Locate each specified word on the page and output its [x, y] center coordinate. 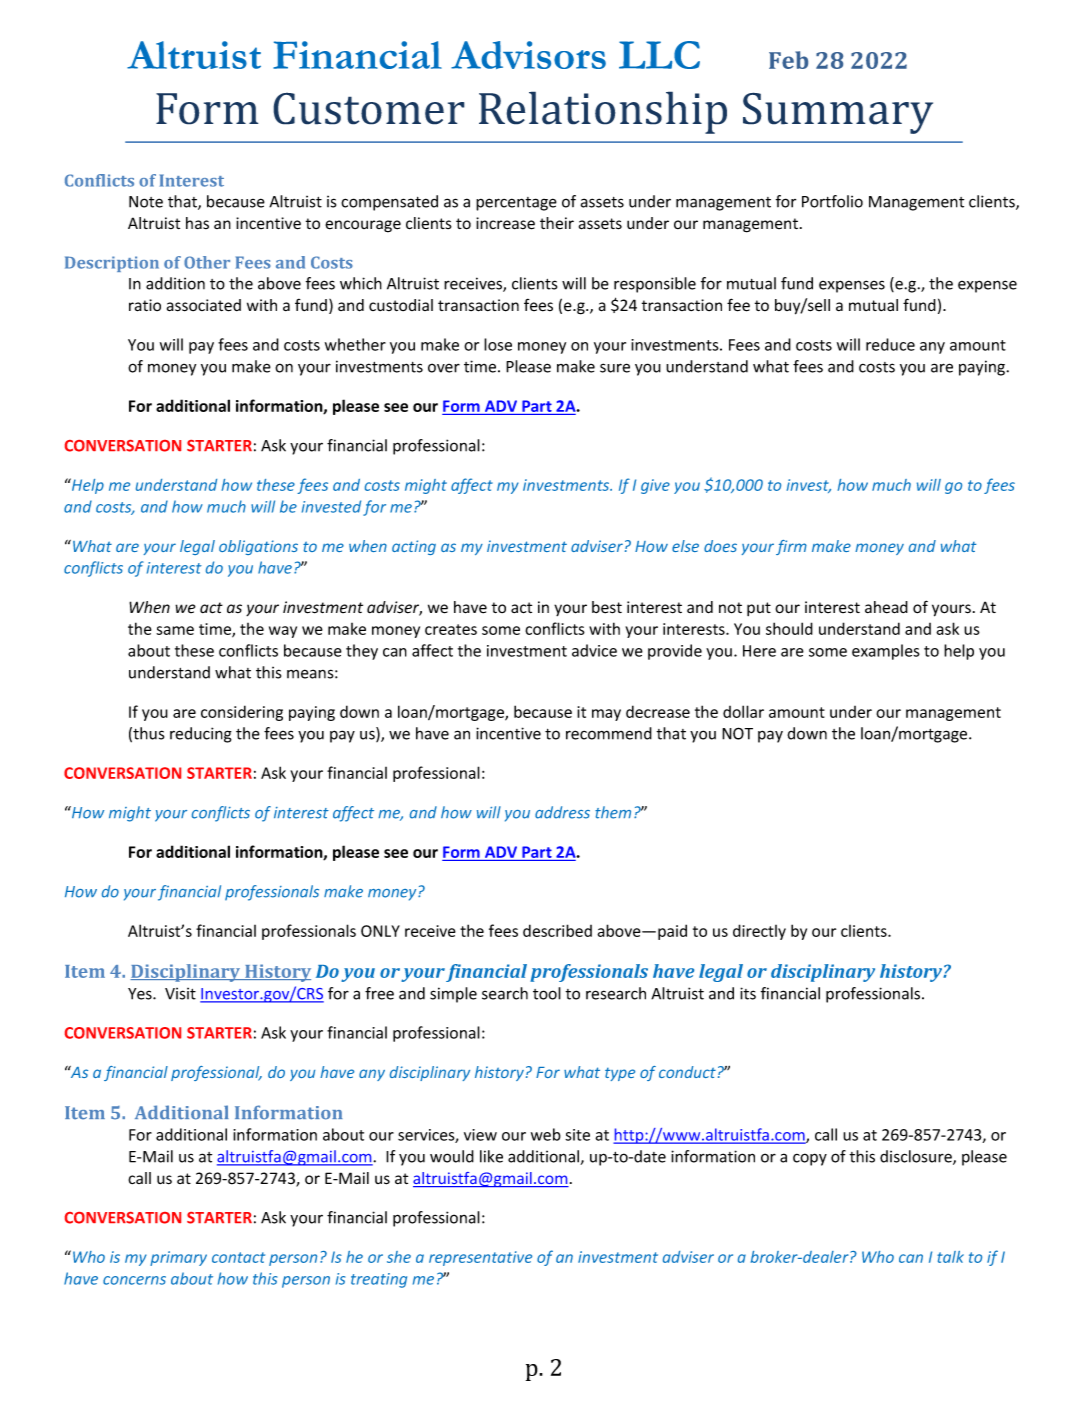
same [175, 630]
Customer [369, 108]
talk [950, 1257]
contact [238, 1257]
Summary [838, 113]
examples [886, 652]
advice [594, 650]
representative [480, 1258]
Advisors [528, 55]
